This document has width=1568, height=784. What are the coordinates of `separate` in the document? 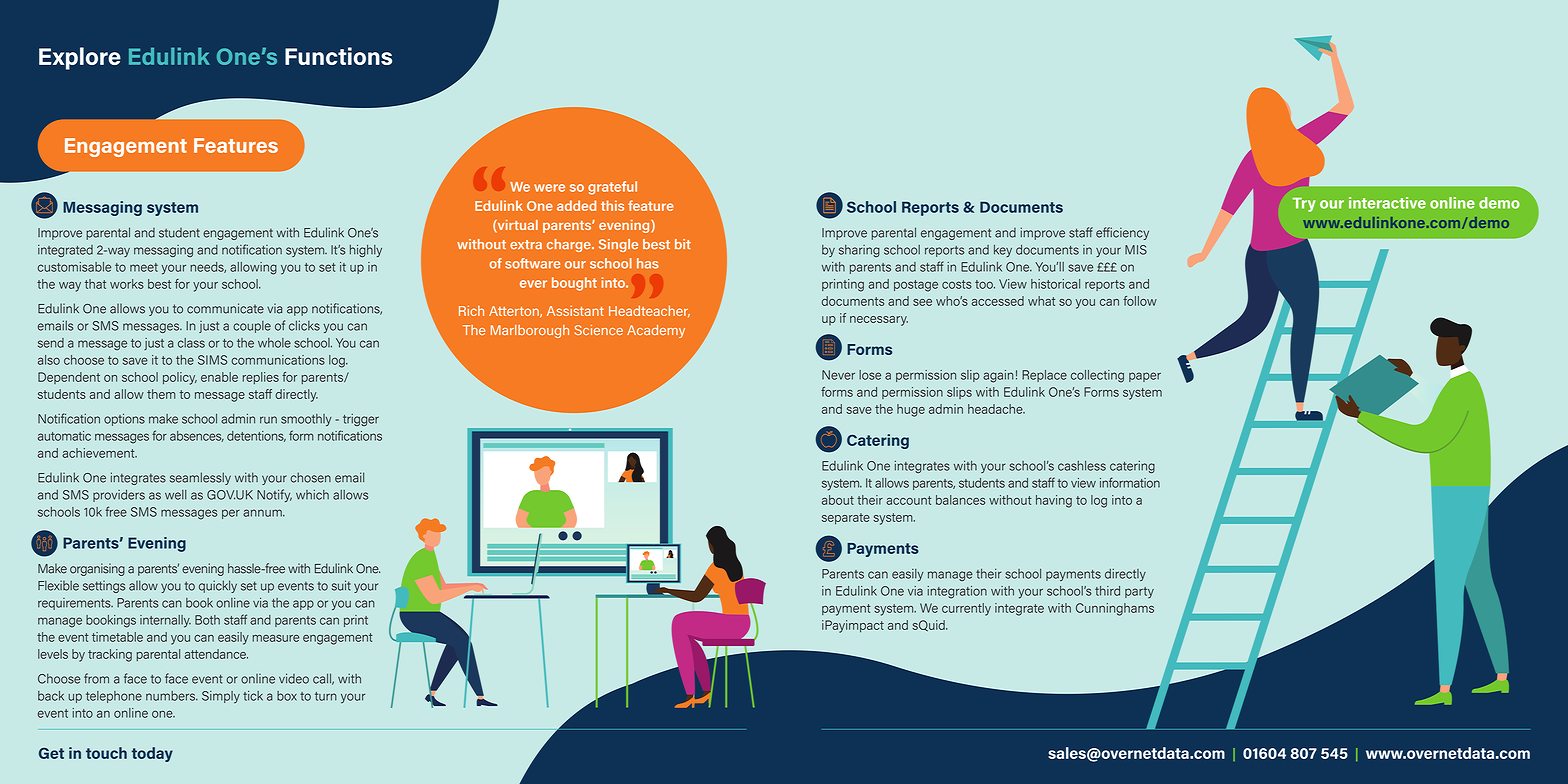 It's located at (846, 519).
